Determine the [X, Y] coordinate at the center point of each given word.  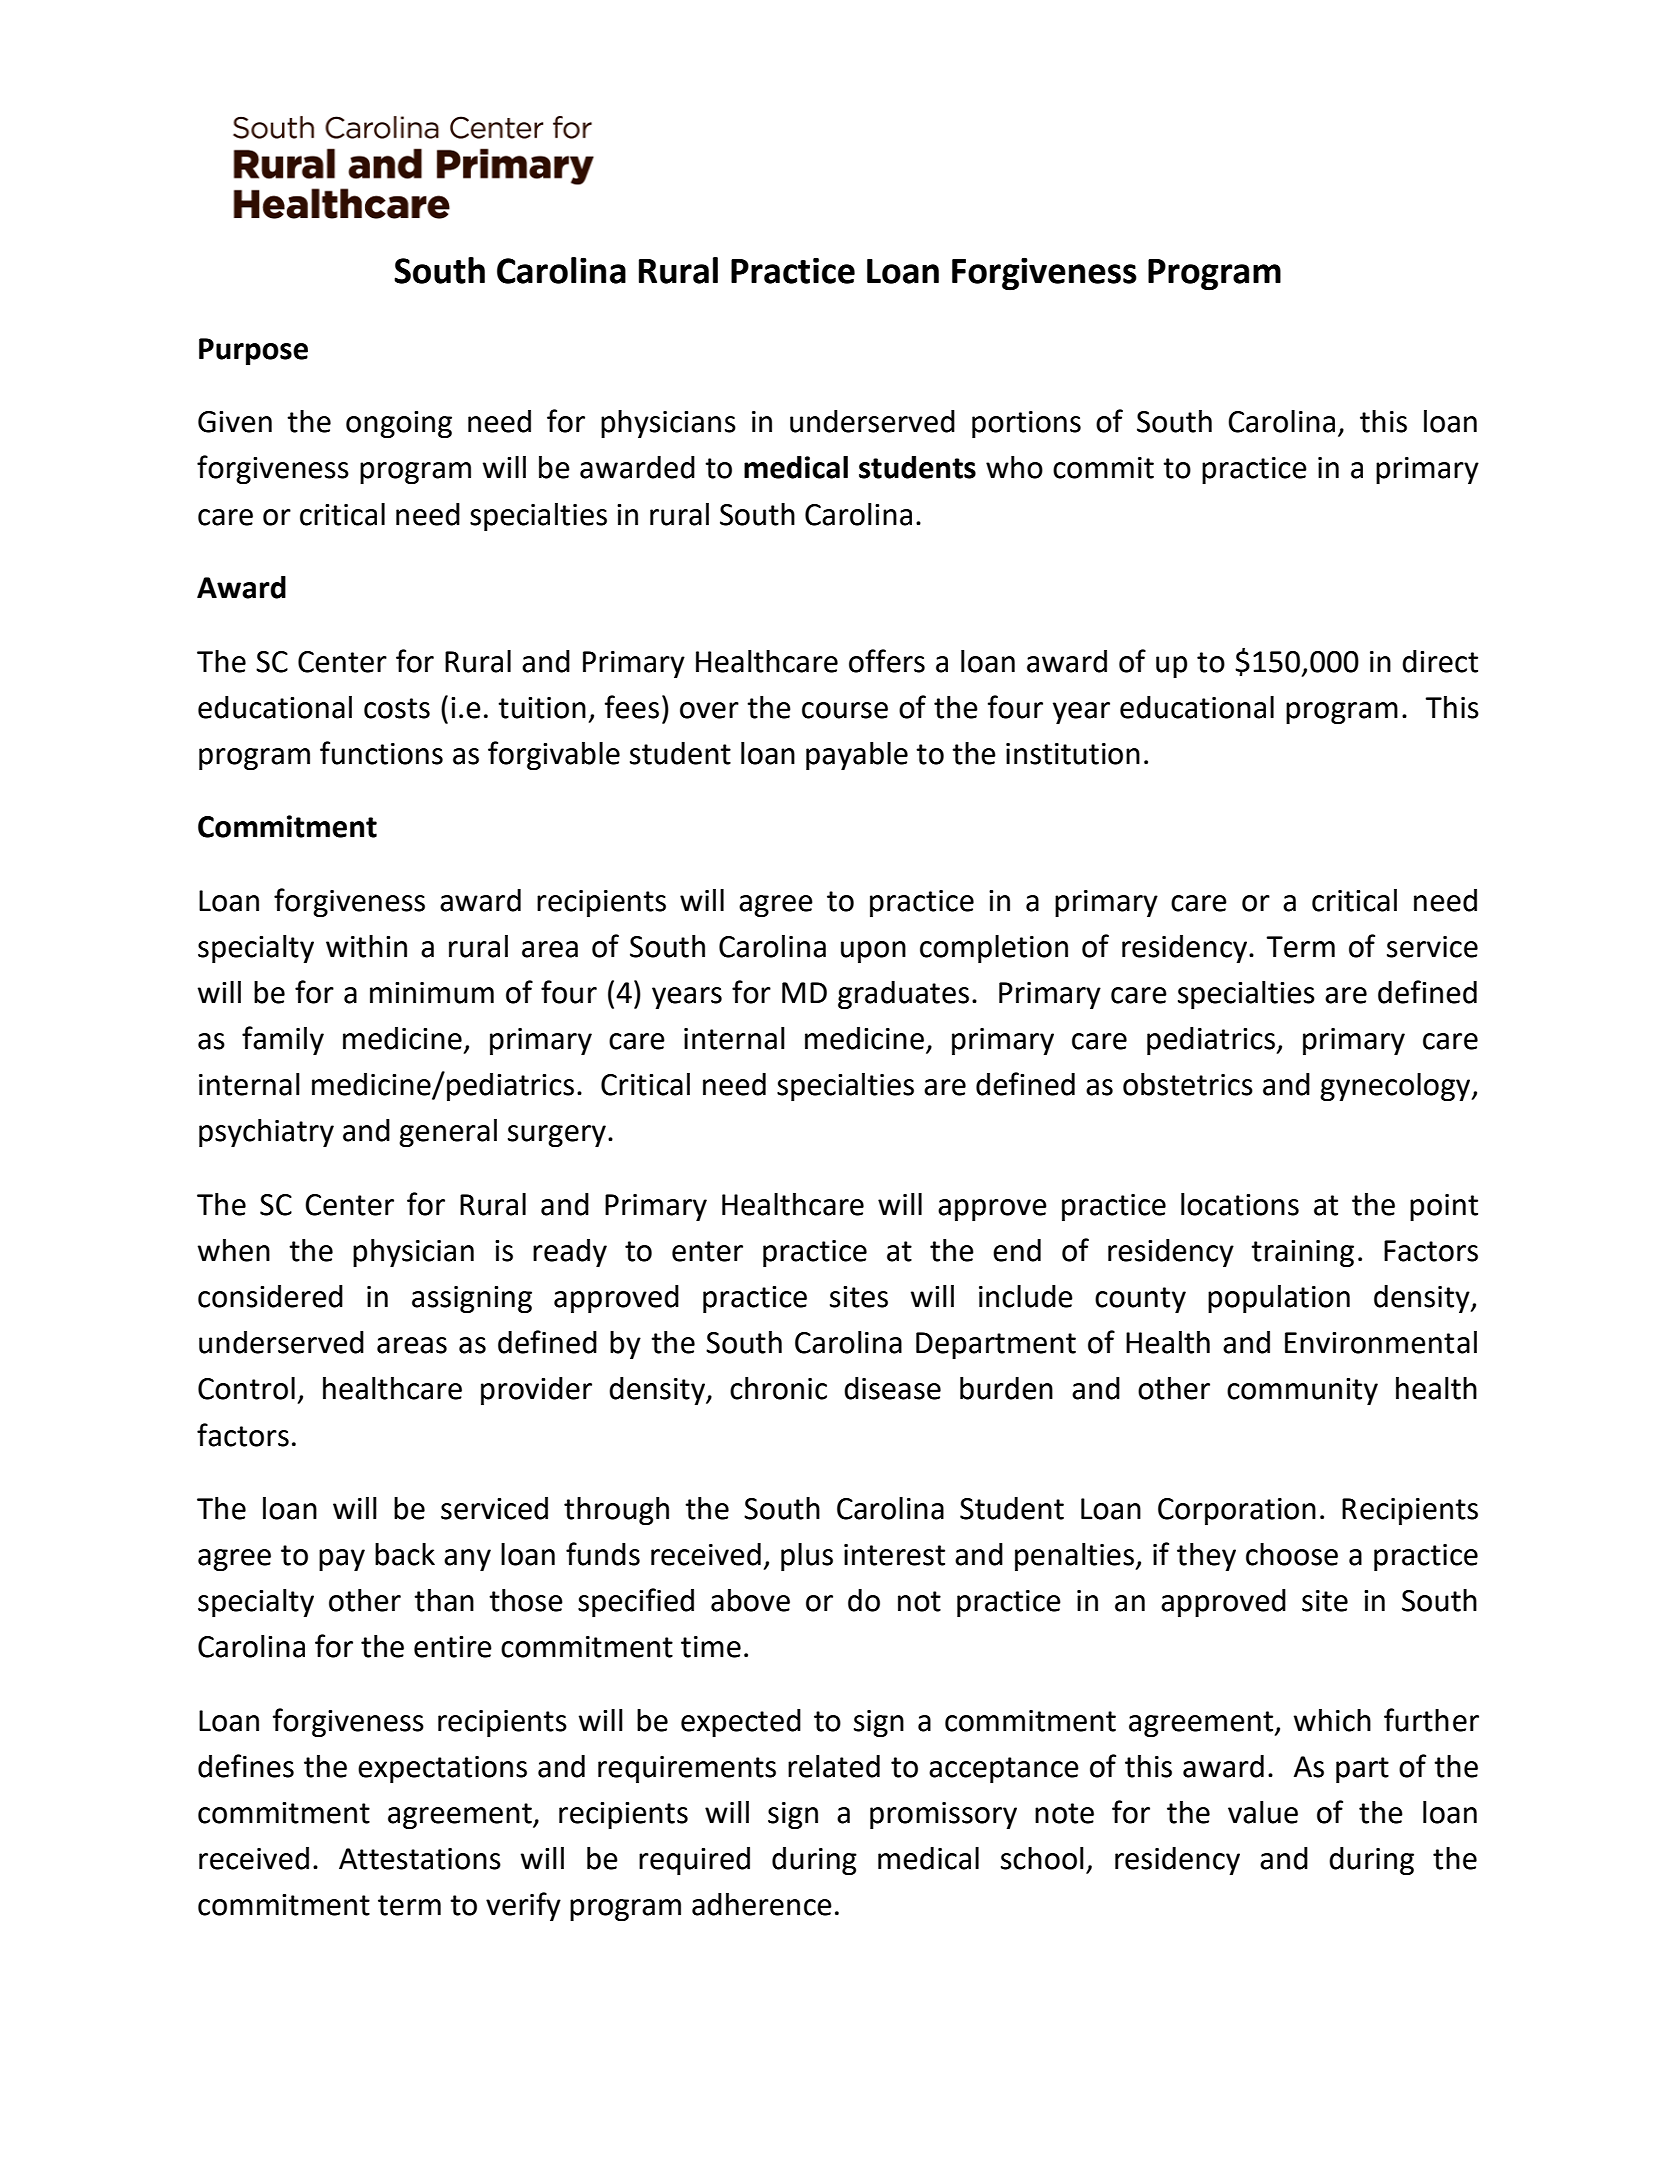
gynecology [1396, 1087]
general [448, 1133]
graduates [903, 995]
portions [1026, 424]
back [405, 1554]
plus [807, 1557]
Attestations [420, 1859]
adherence [762, 1904]
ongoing [399, 424]
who [1014, 467]
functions [381, 753]
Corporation [1237, 1511]
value [1263, 1812]
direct [1440, 661]
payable [857, 756]
